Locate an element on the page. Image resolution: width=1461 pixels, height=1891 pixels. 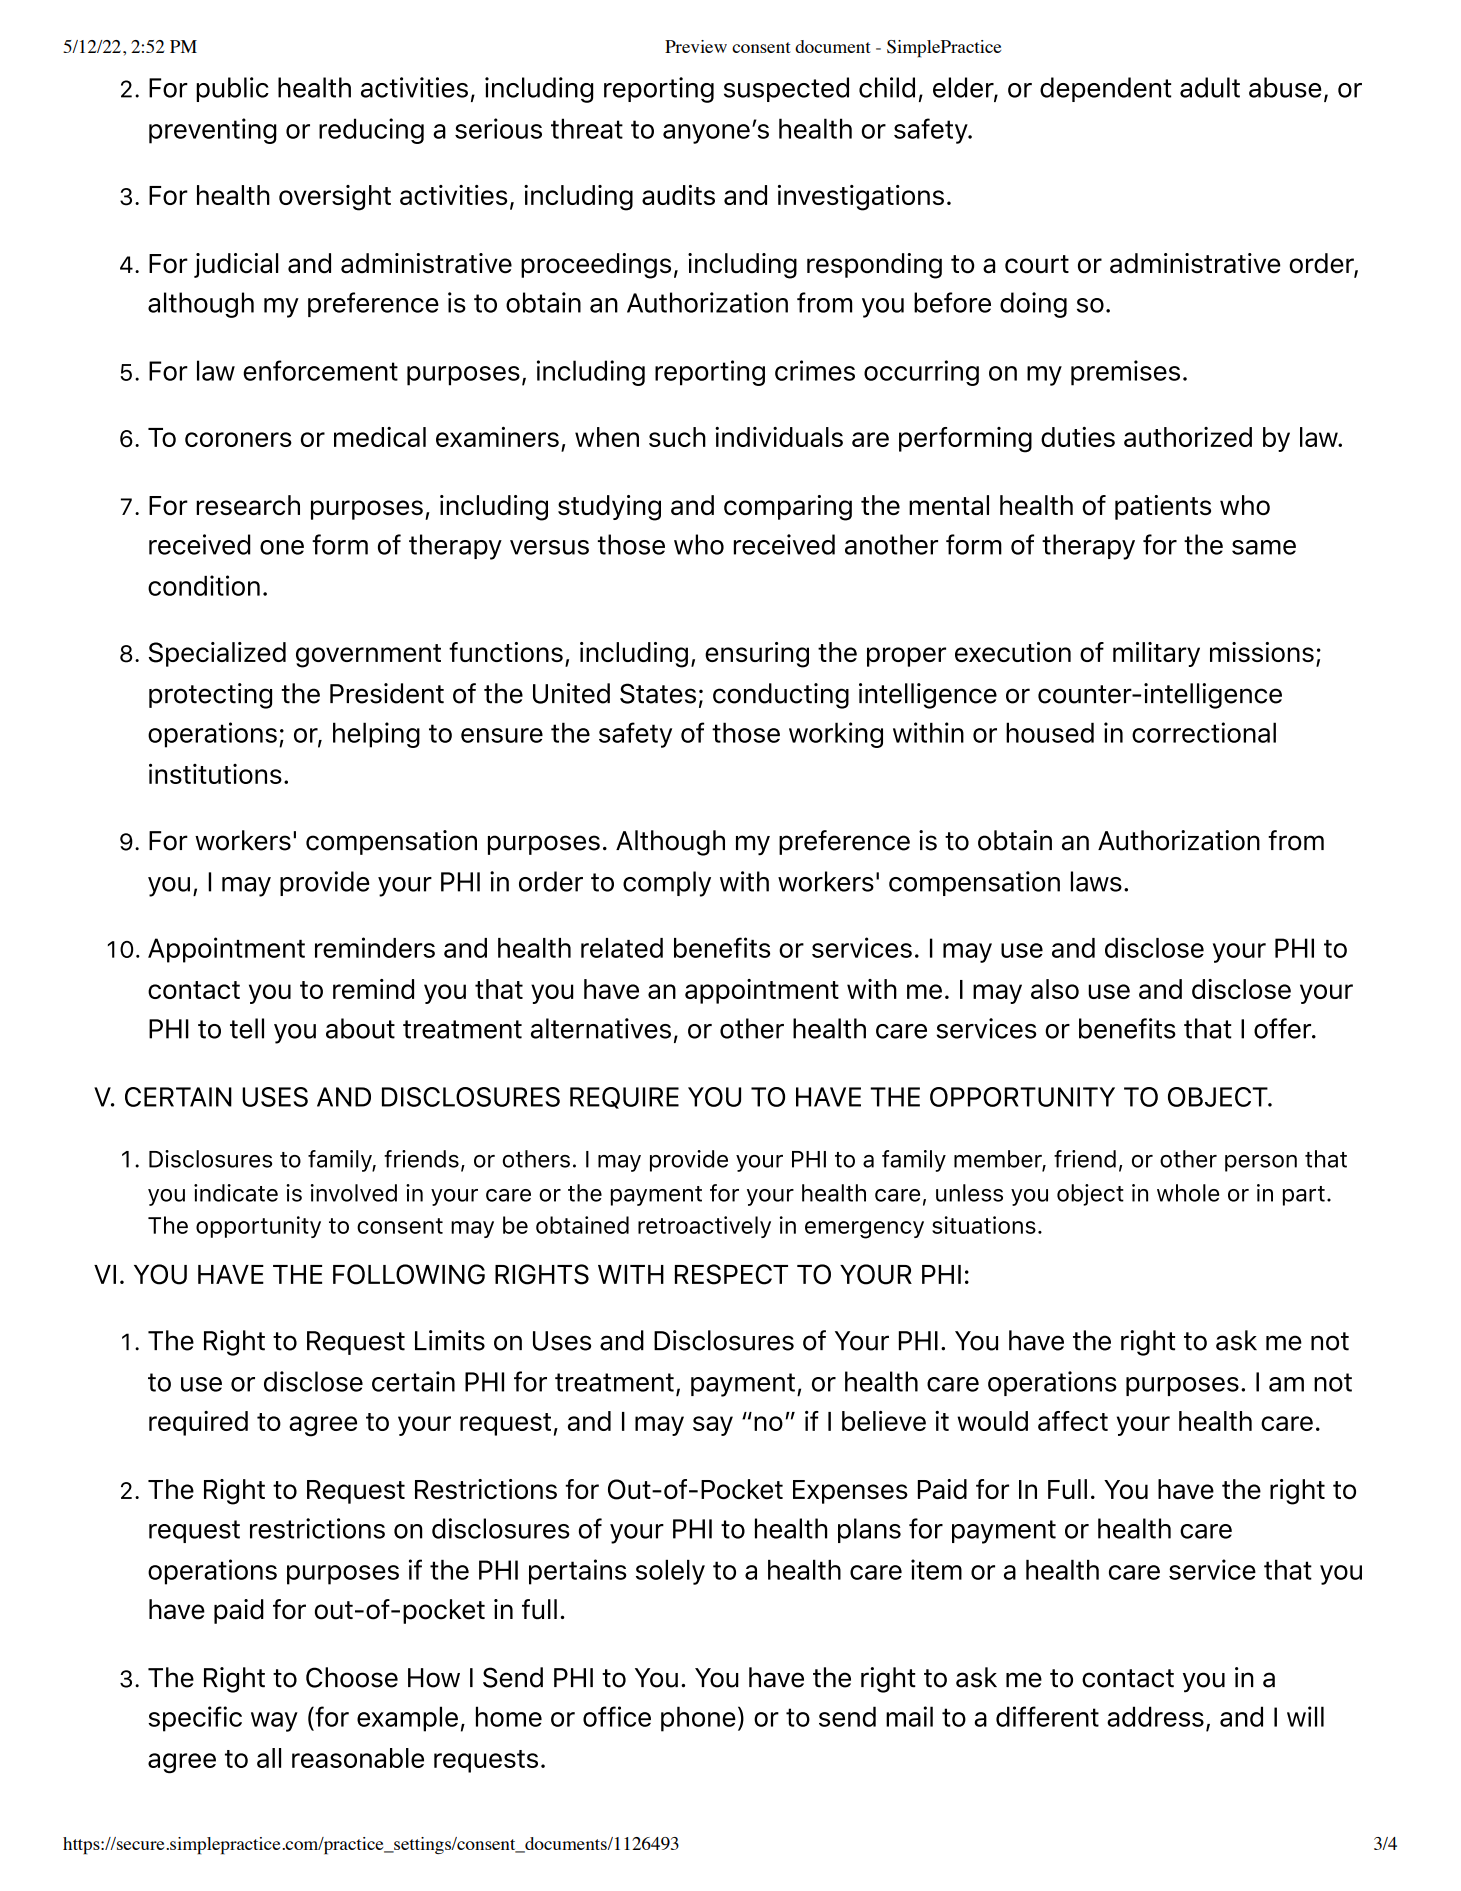
research is located at coordinates (248, 505).
